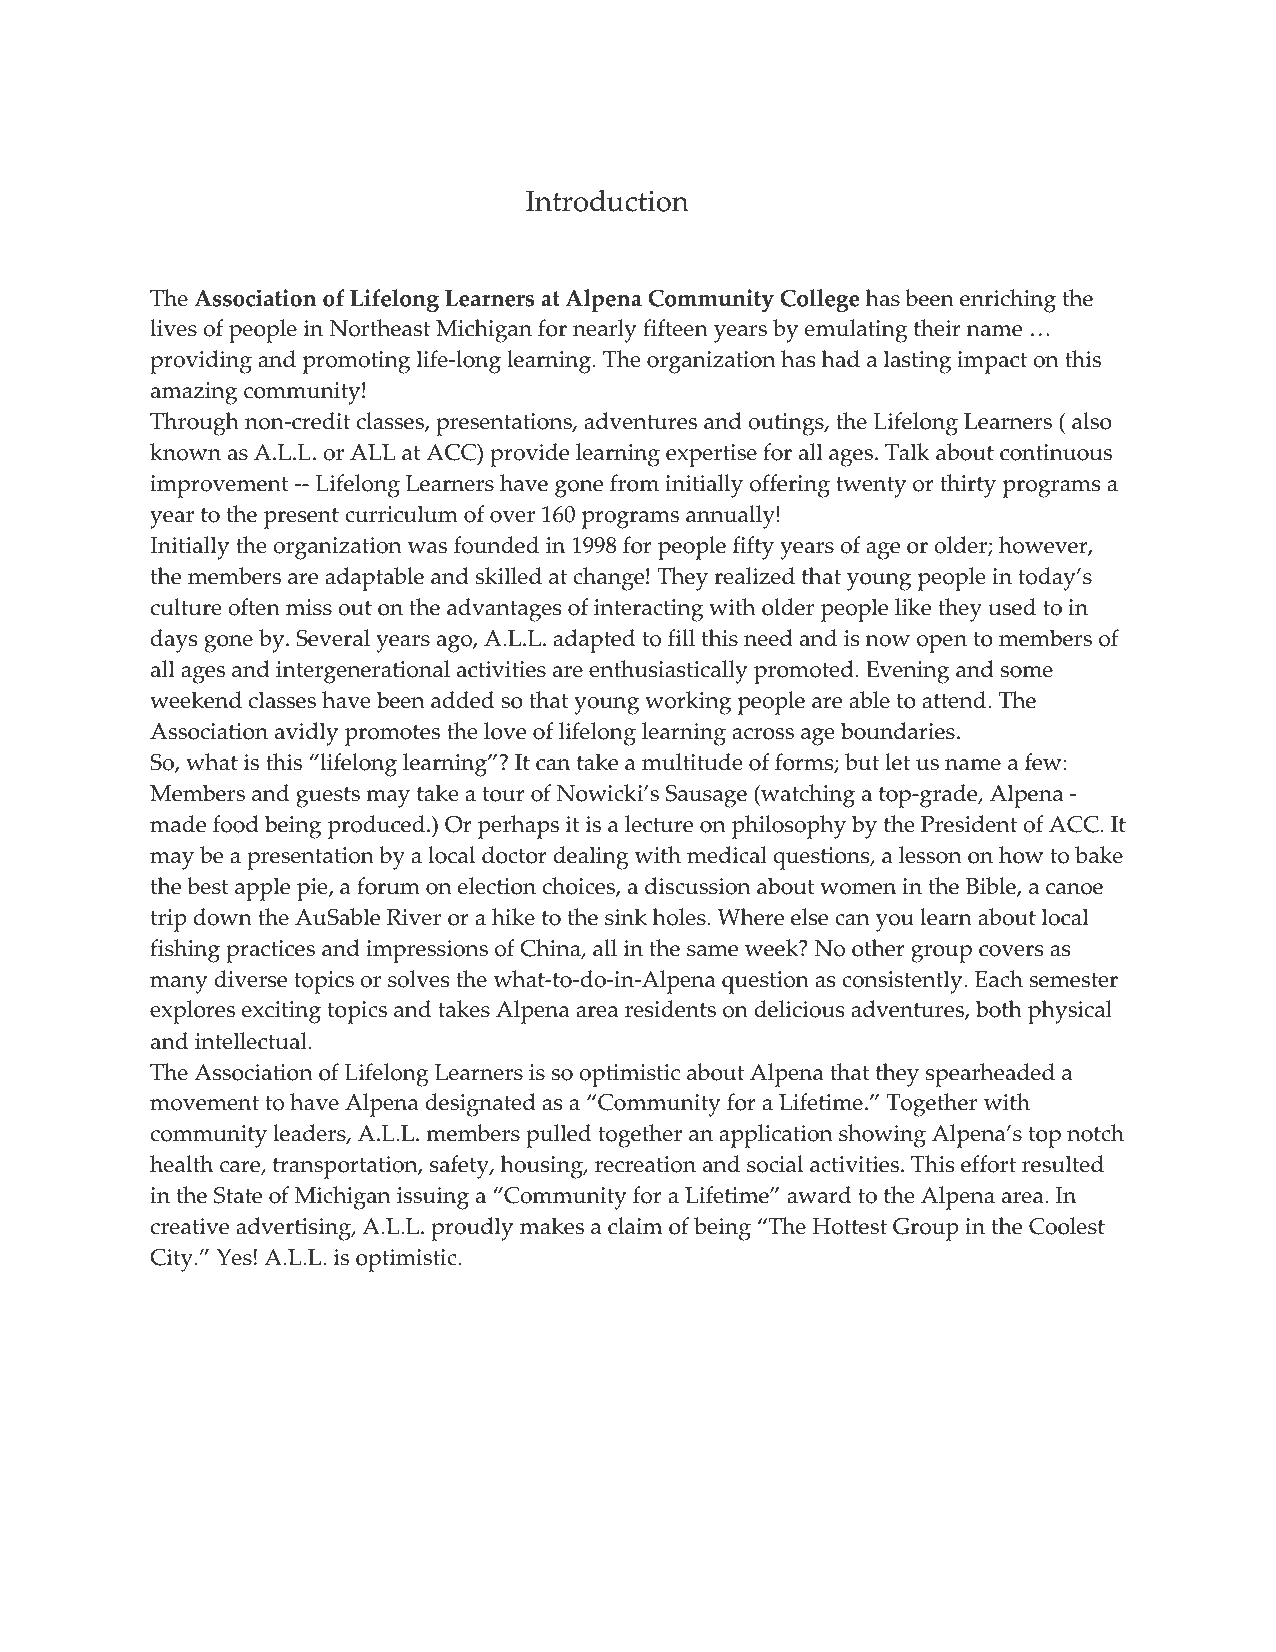 This document has width=1276, height=1652. Describe the element at coordinates (1067, 1226) in the document. I see `Coolest` at that location.
